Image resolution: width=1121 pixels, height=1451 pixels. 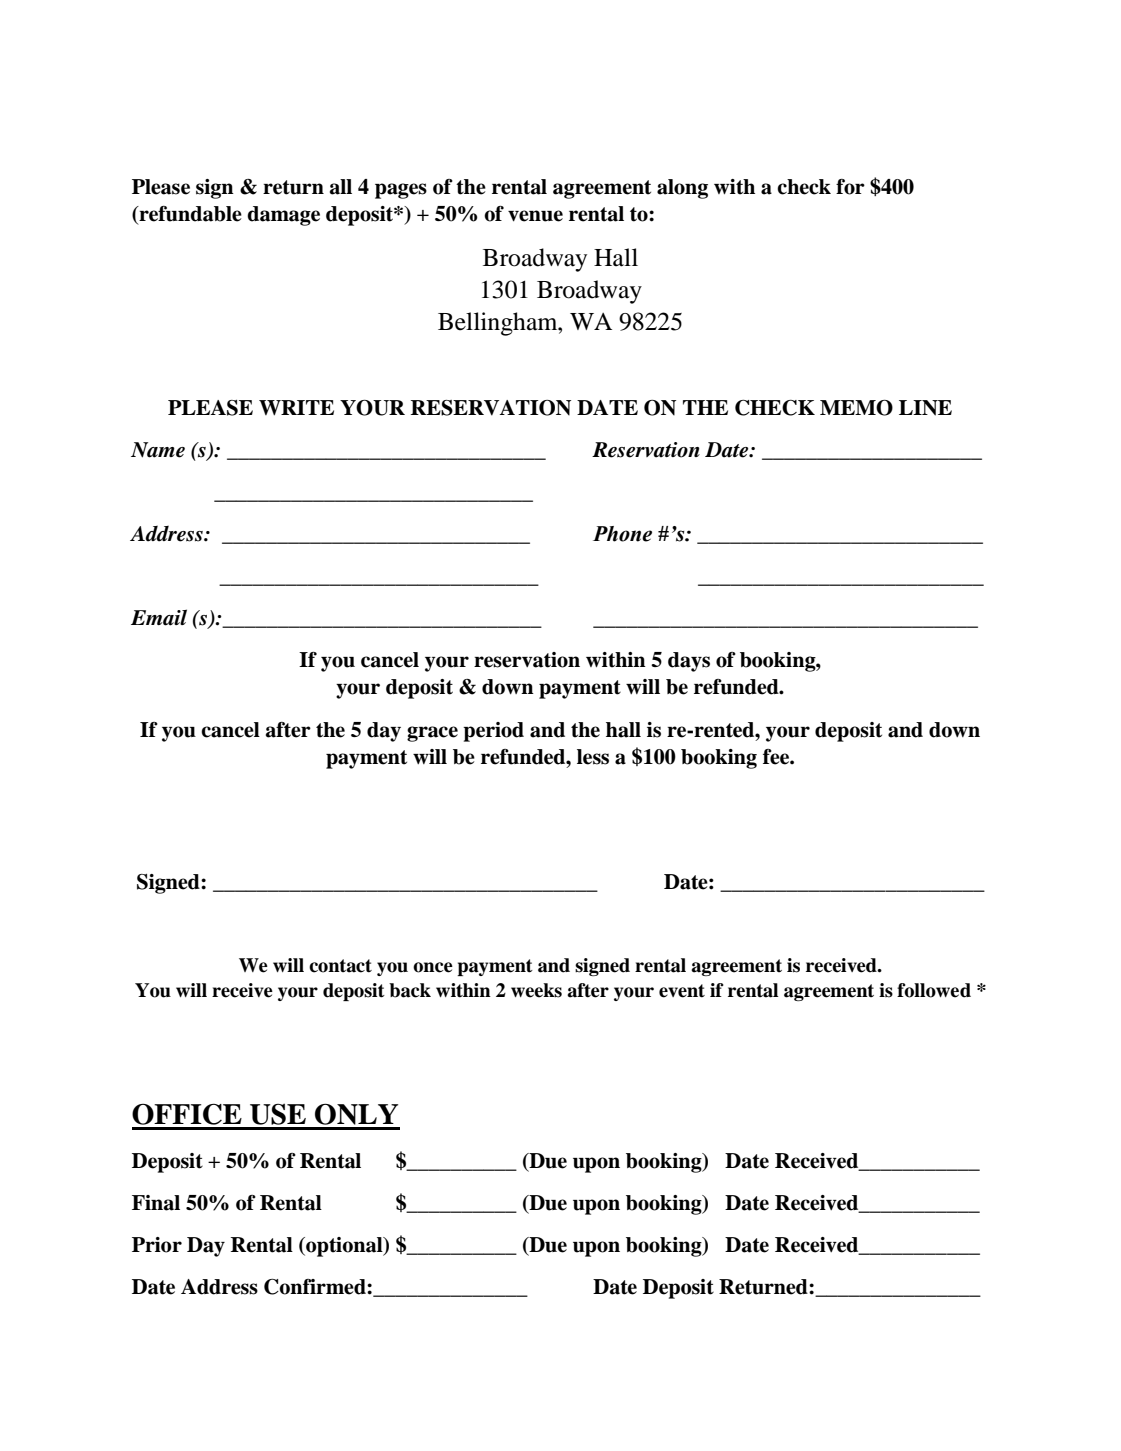 I want to click on grace, so click(x=432, y=734).
